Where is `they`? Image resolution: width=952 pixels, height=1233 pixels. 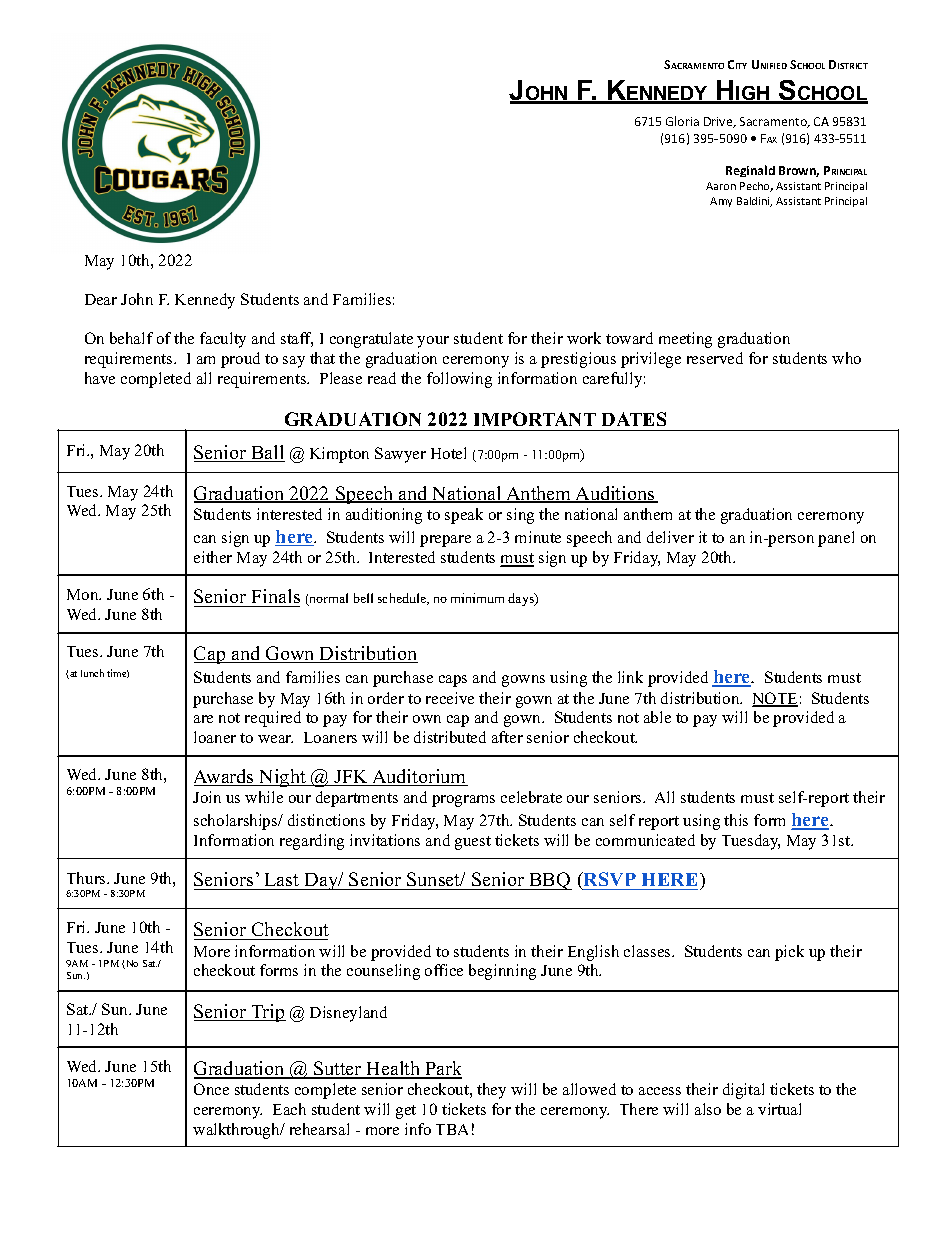 they is located at coordinates (491, 1091).
